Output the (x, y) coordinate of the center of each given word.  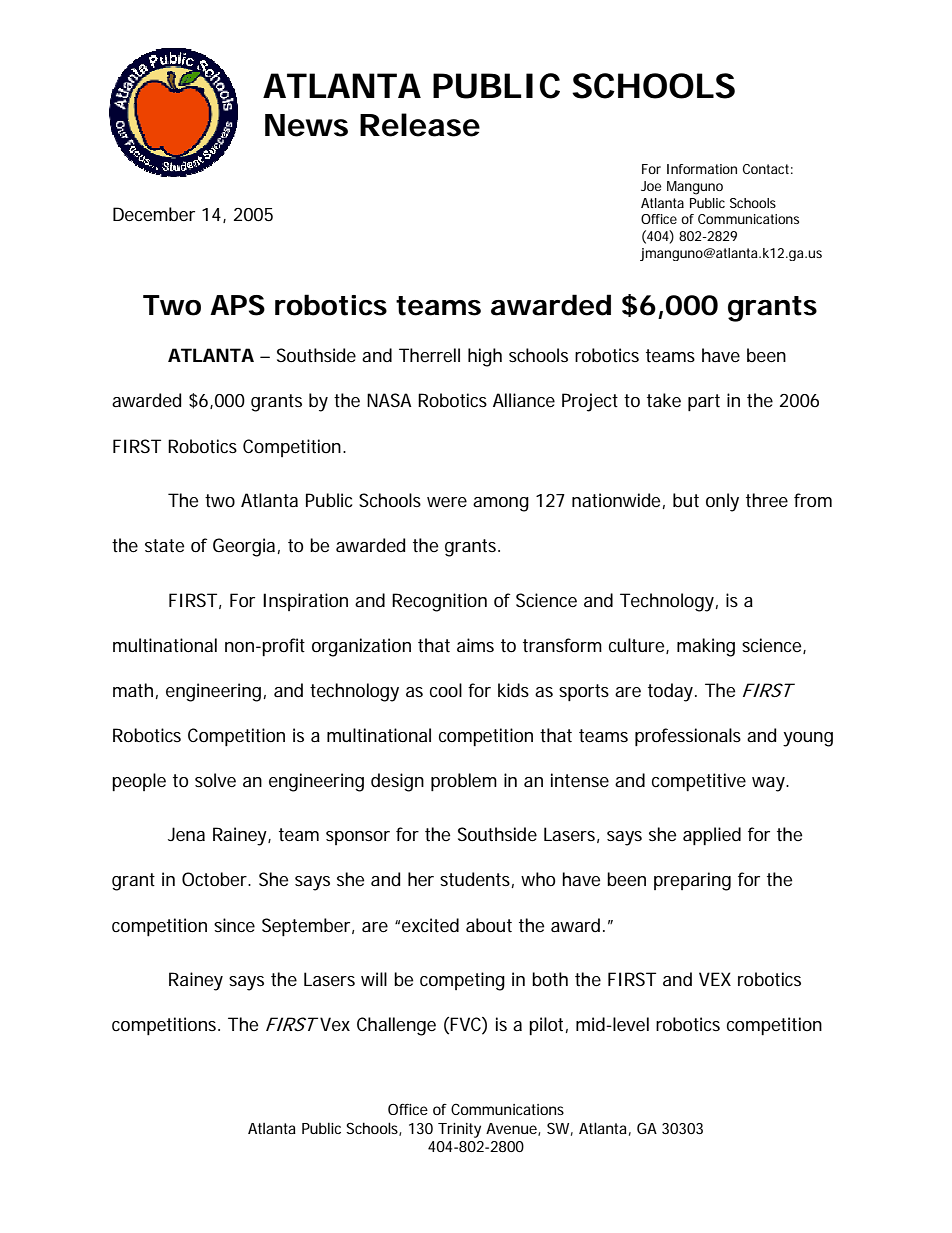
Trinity (459, 1130)
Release (420, 125)
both (550, 979)
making (706, 647)
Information (702, 169)
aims (475, 645)
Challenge (396, 1026)
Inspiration (305, 602)
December (154, 214)
